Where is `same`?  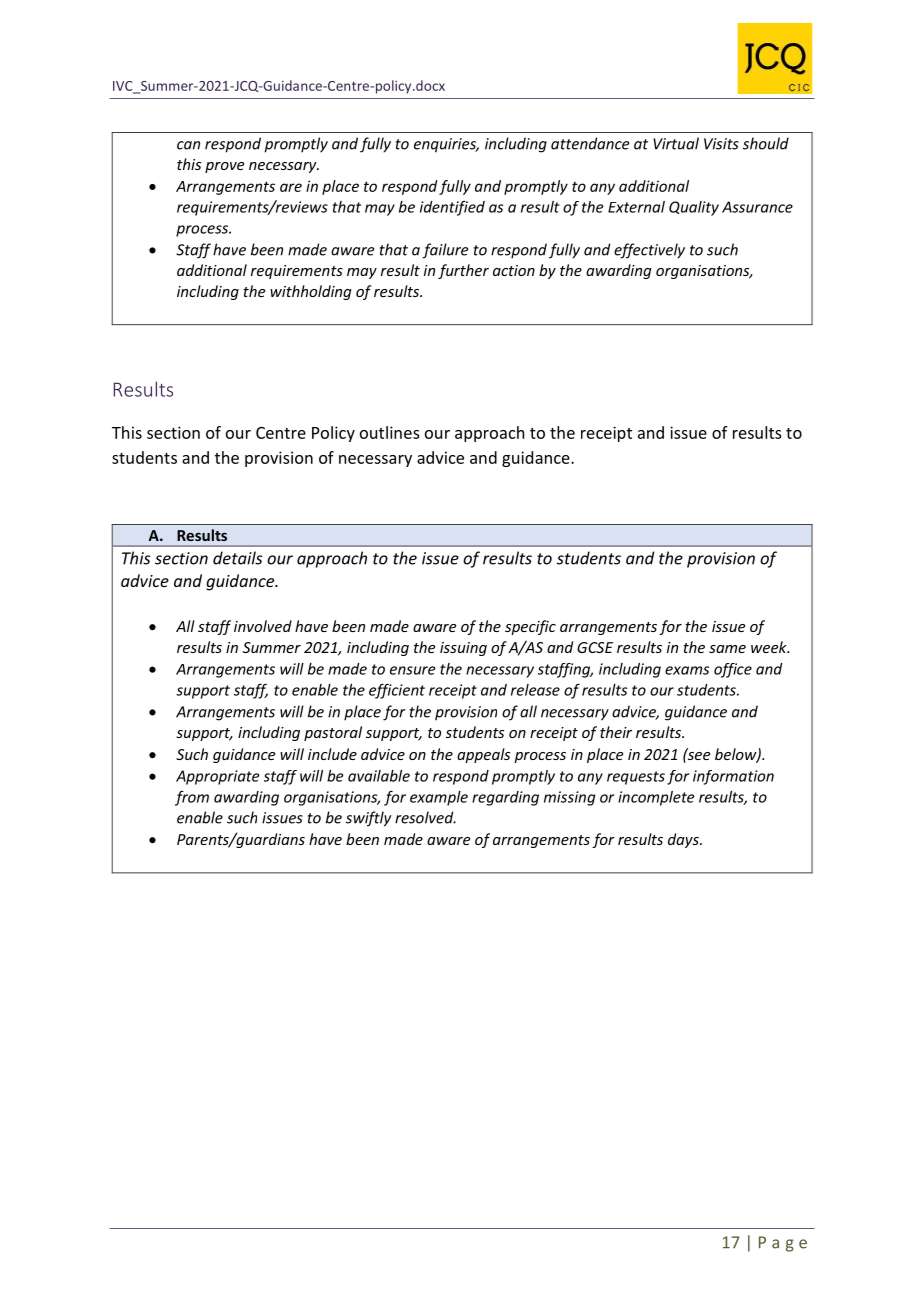 same is located at coordinates (727, 649).
